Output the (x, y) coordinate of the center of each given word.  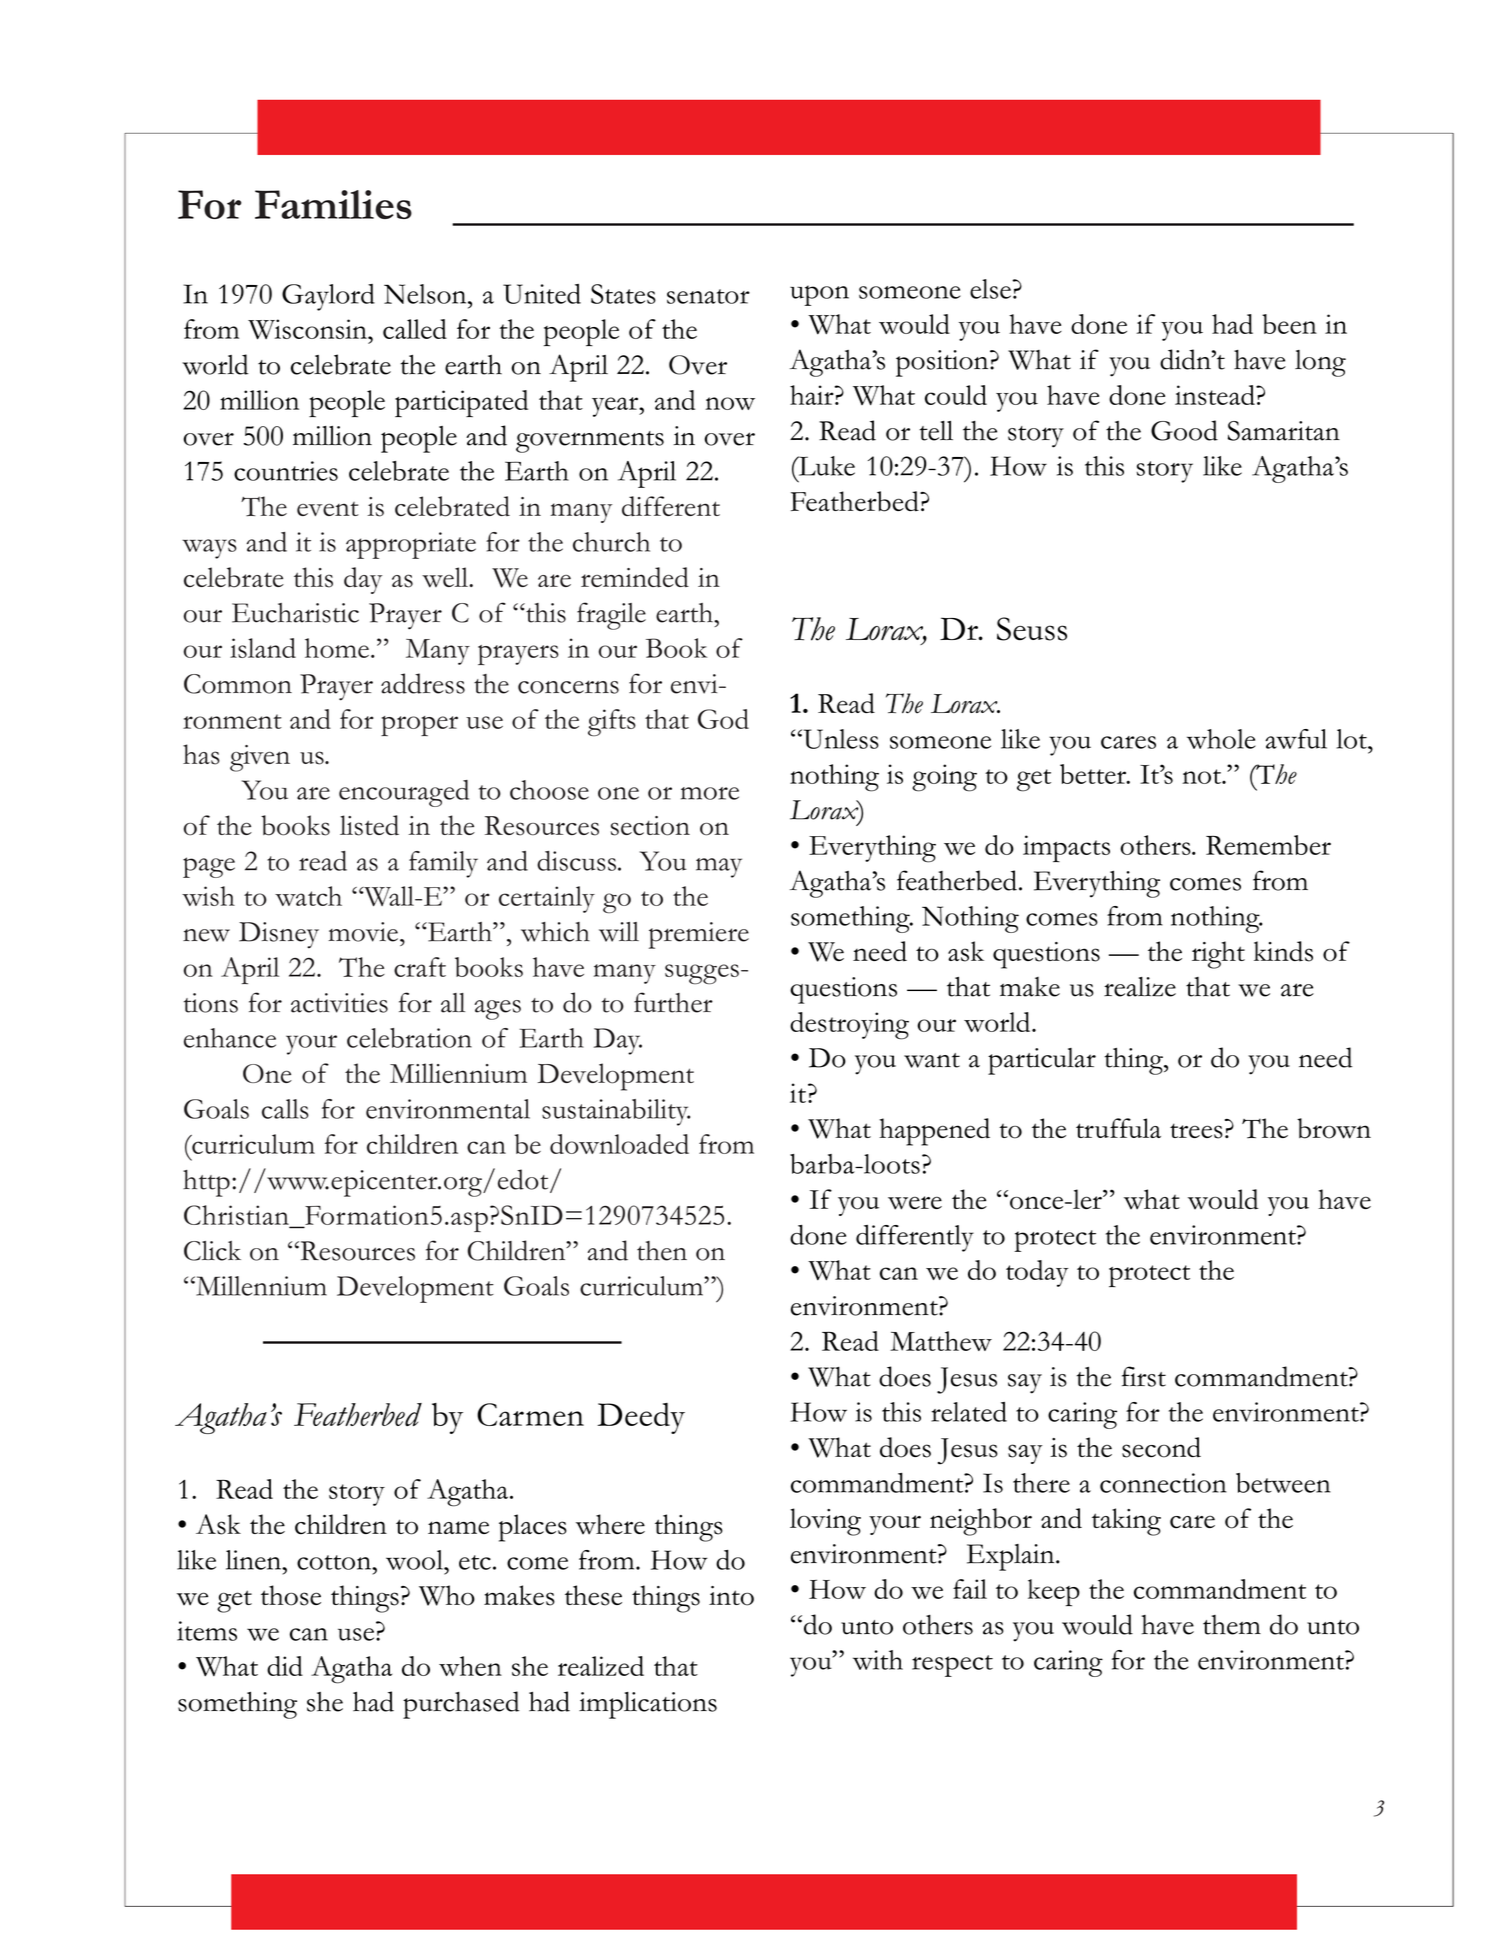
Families (333, 204)
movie (364, 932)
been (1289, 324)
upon (819, 295)
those (291, 1595)
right (1218, 955)
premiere (699, 935)
